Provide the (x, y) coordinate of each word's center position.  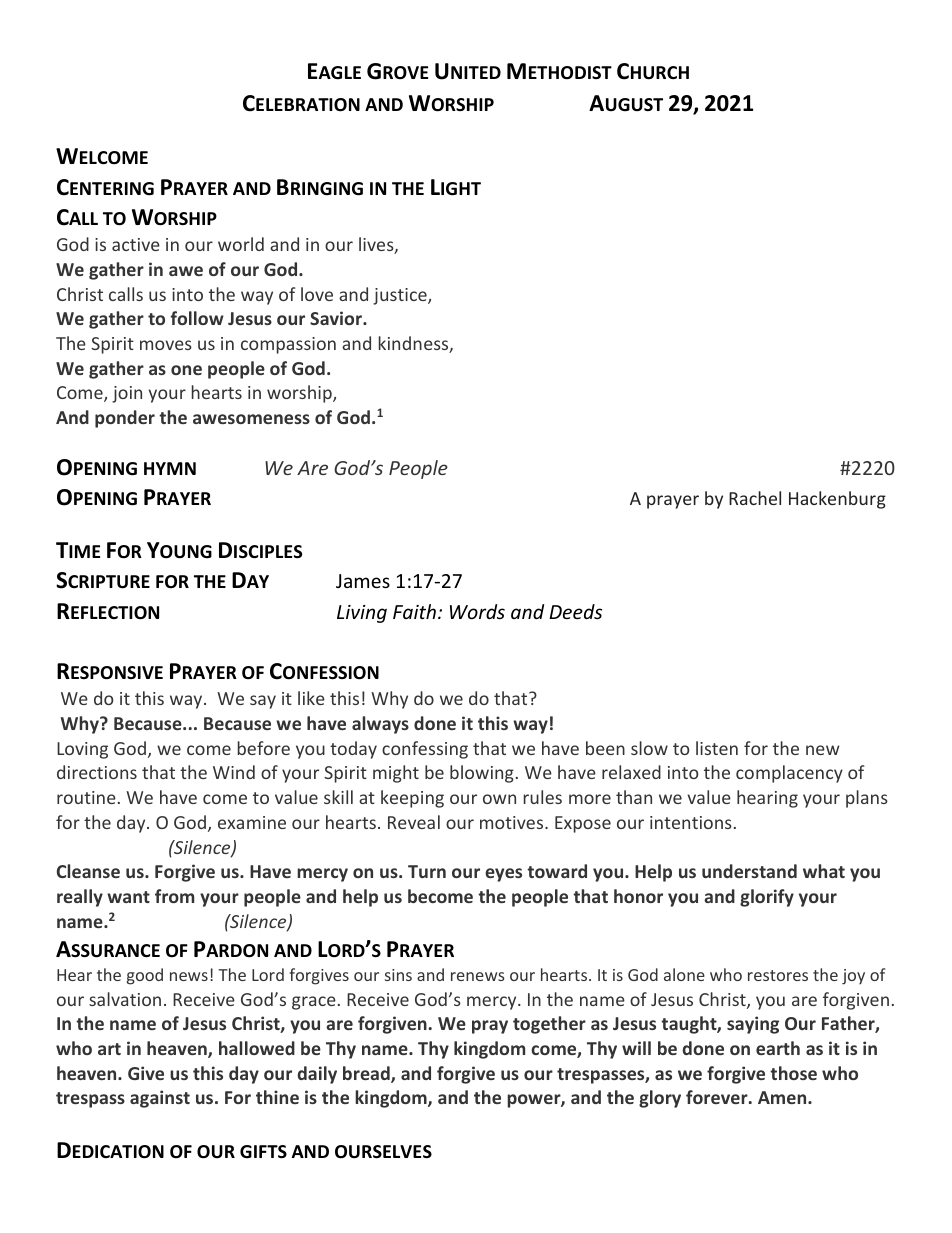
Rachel (755, 498)
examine (252, 822)
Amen (783, 1097)
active (136, 244)
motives (513, 822)
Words (477, 611)
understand (749, 871)
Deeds (575, 611)
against (160, 1099)
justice (401, 296)
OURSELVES (383, 1152)
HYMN (170, 468)
